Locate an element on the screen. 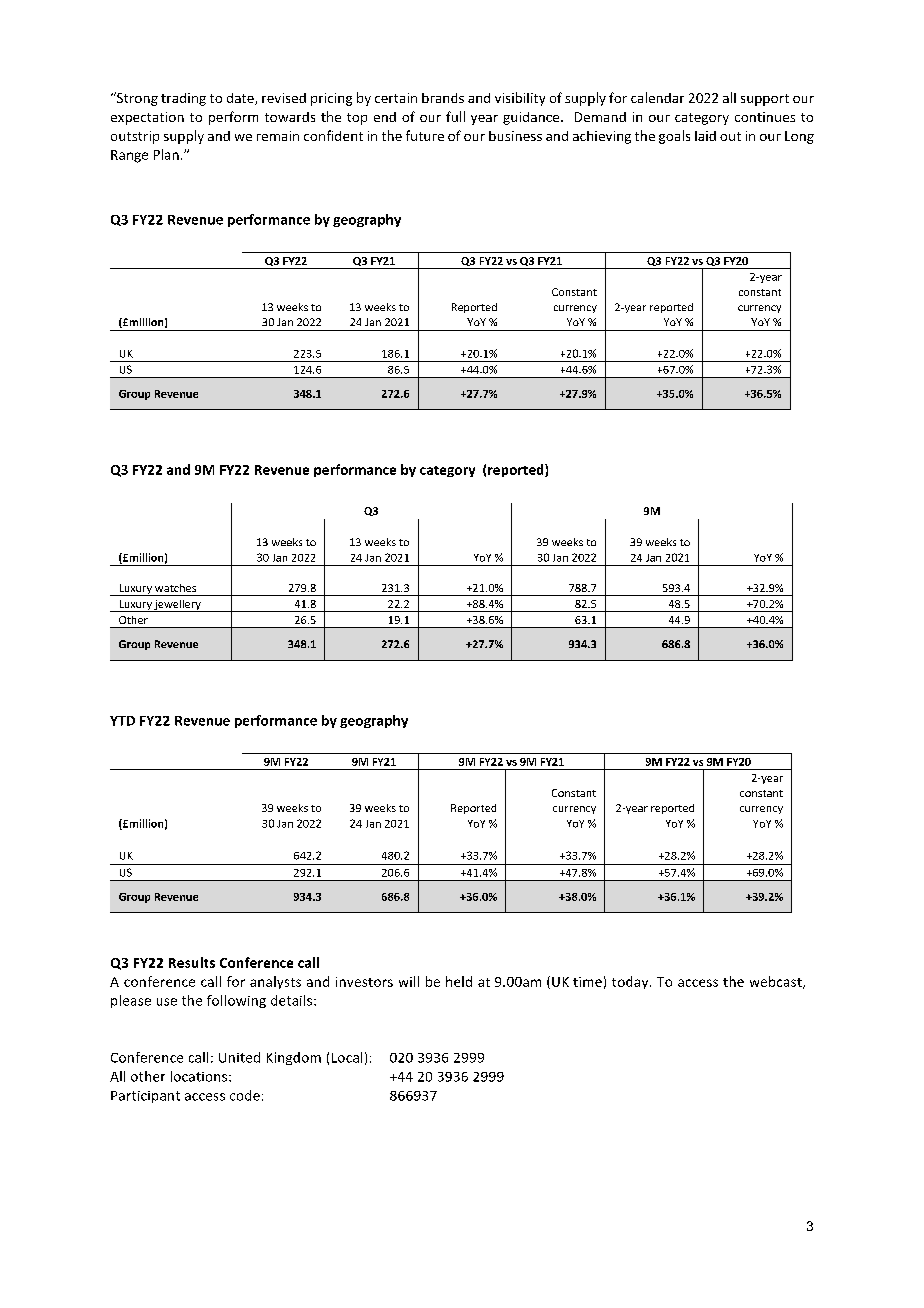 The image size is (924, 1308). Local is located at coordinates (347, 1057).
